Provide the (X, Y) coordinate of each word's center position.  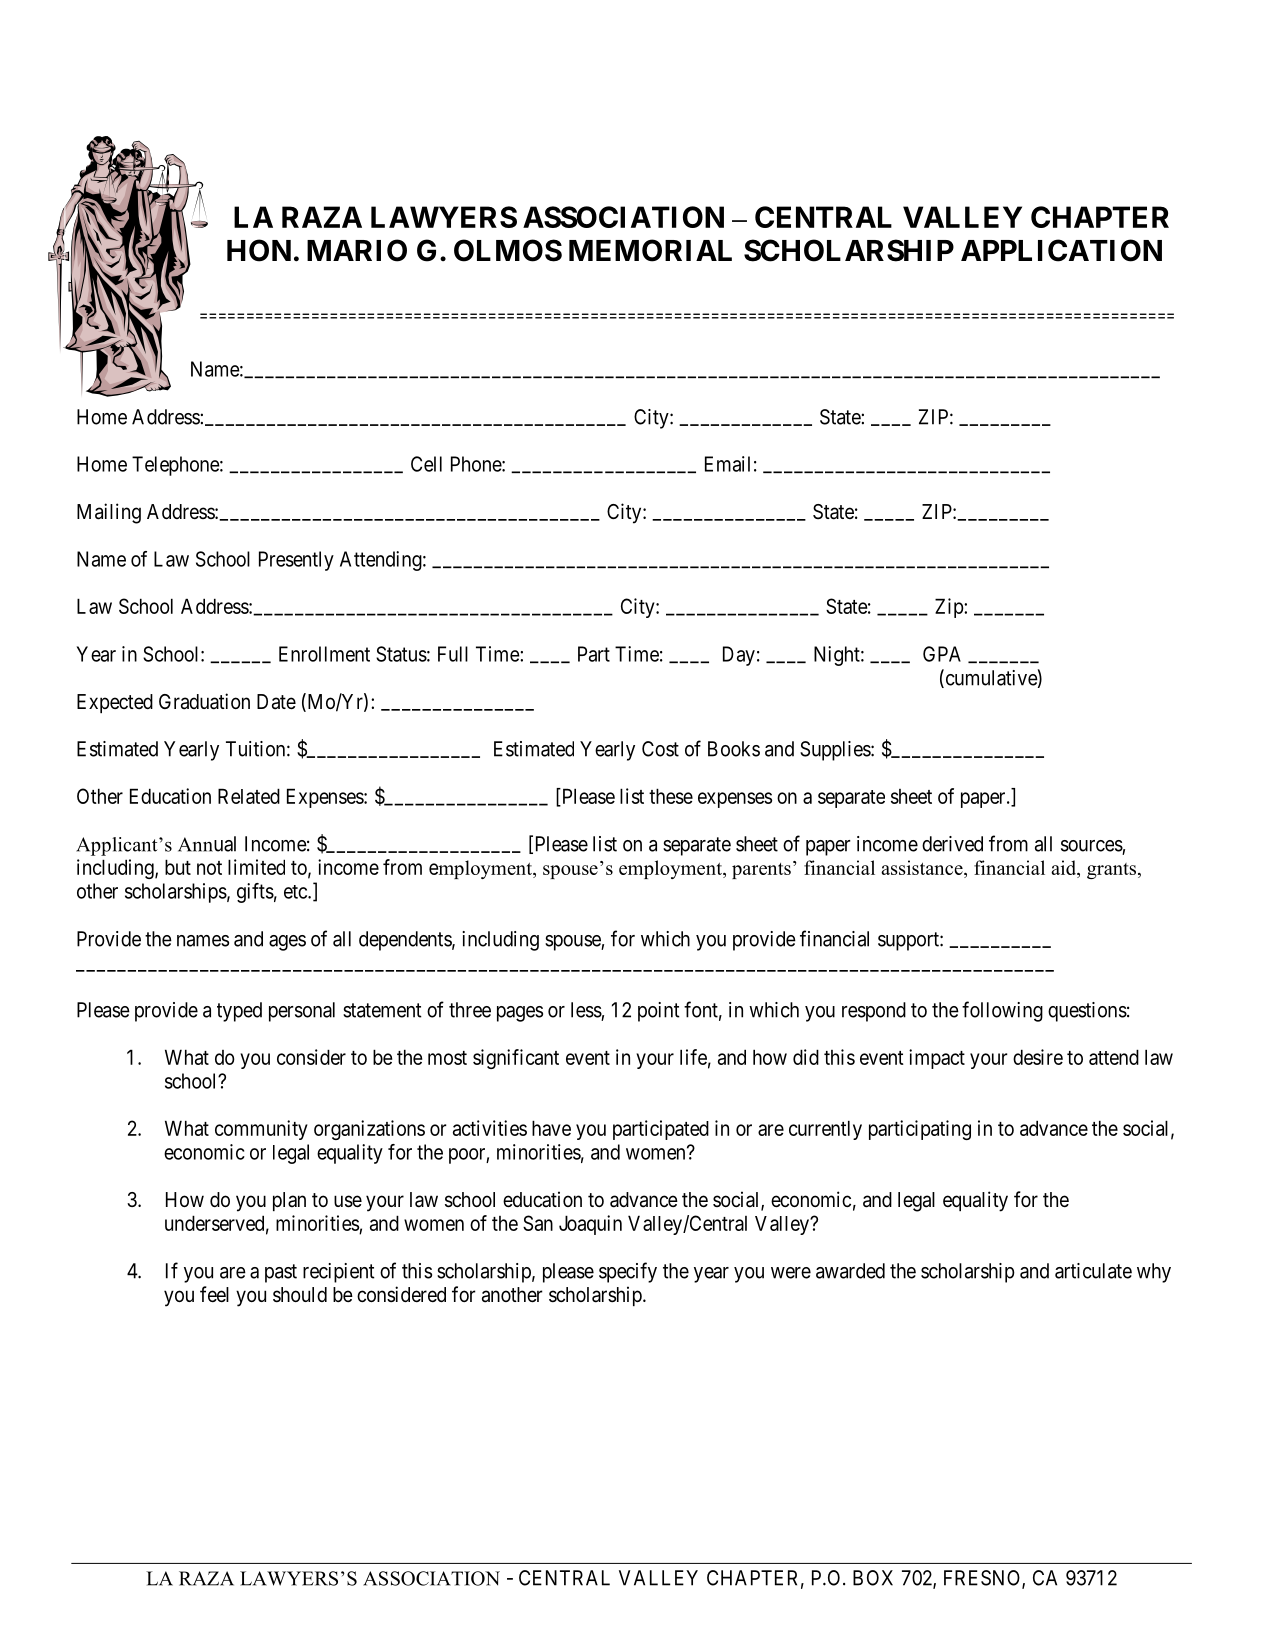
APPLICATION (1061, 250)
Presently (296, 561)
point (659, 1012)
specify (628, 1272)
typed (239, 1012)
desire (1038, 1057)
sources (1092, 846)
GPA (942, 654)
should (300, 1294)
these (671, 796)
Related (249, 796)
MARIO (357, 250)
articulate (1093, 1271)
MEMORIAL (650, 250)
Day (739, 656)
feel (214, 1294)
